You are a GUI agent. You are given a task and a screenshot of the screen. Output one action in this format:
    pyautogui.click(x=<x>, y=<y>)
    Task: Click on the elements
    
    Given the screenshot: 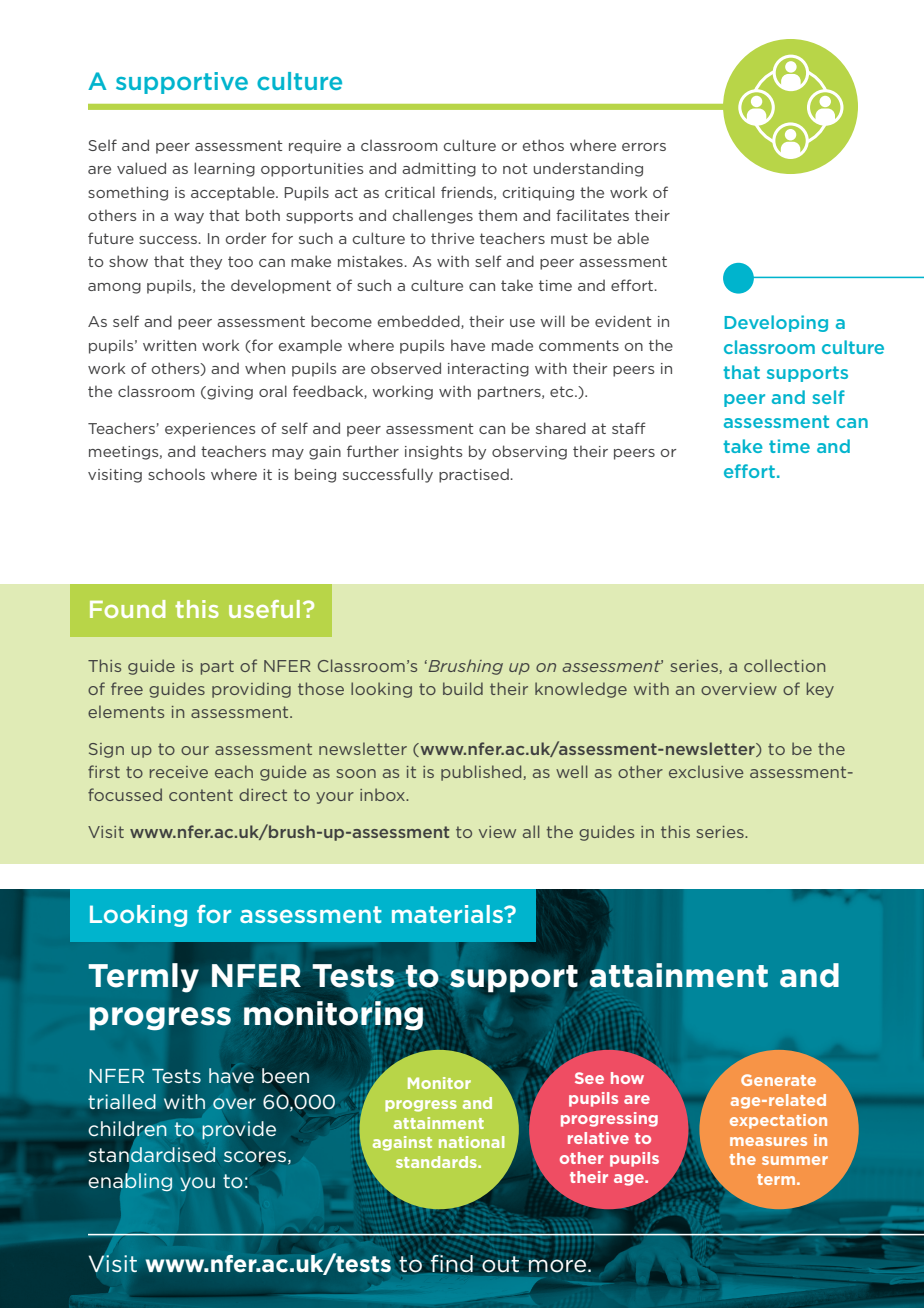 What is the action you would take?
    pyautogui.click(x=126, y=711)
